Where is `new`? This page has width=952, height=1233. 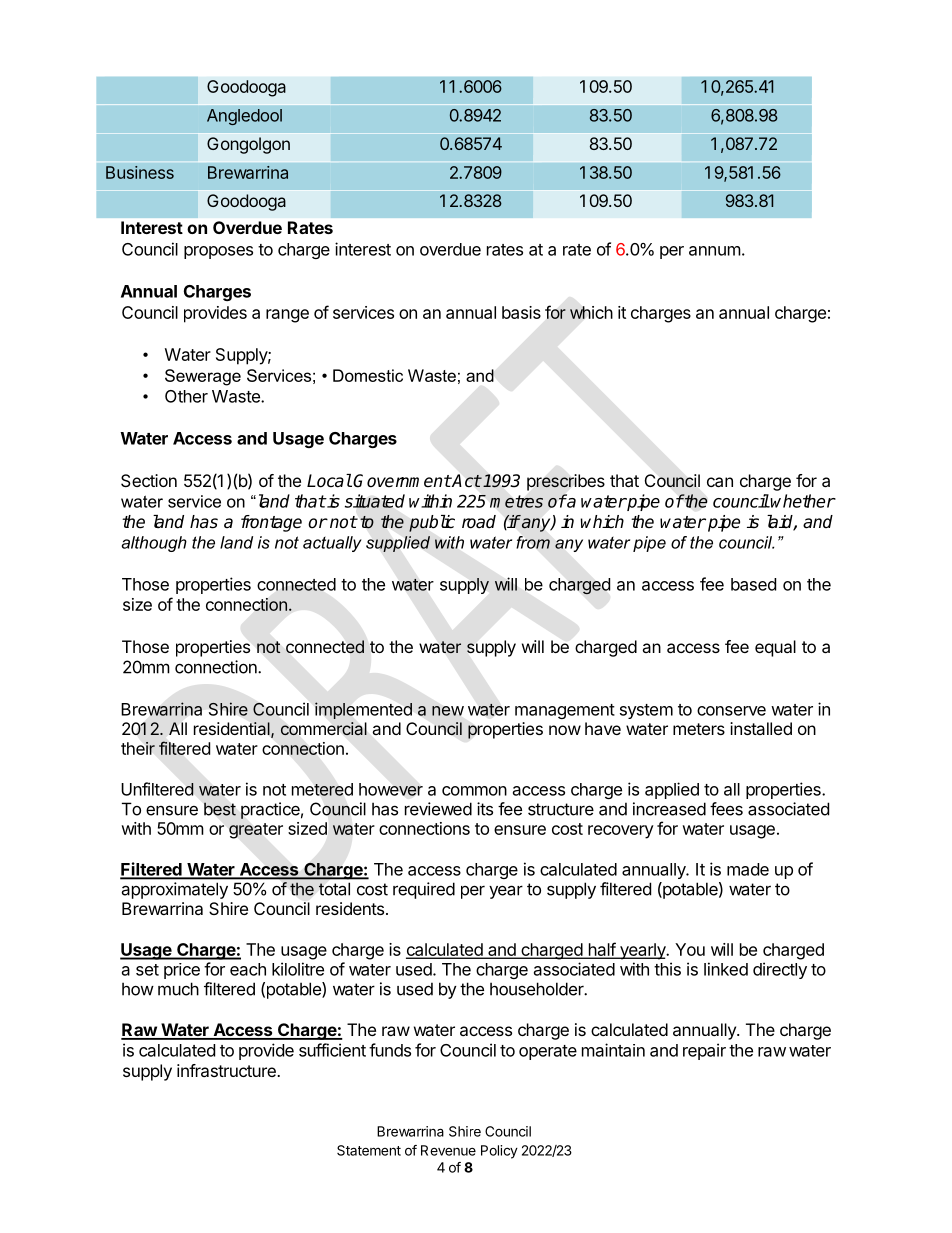 new is located at coordinates (448, 711).
